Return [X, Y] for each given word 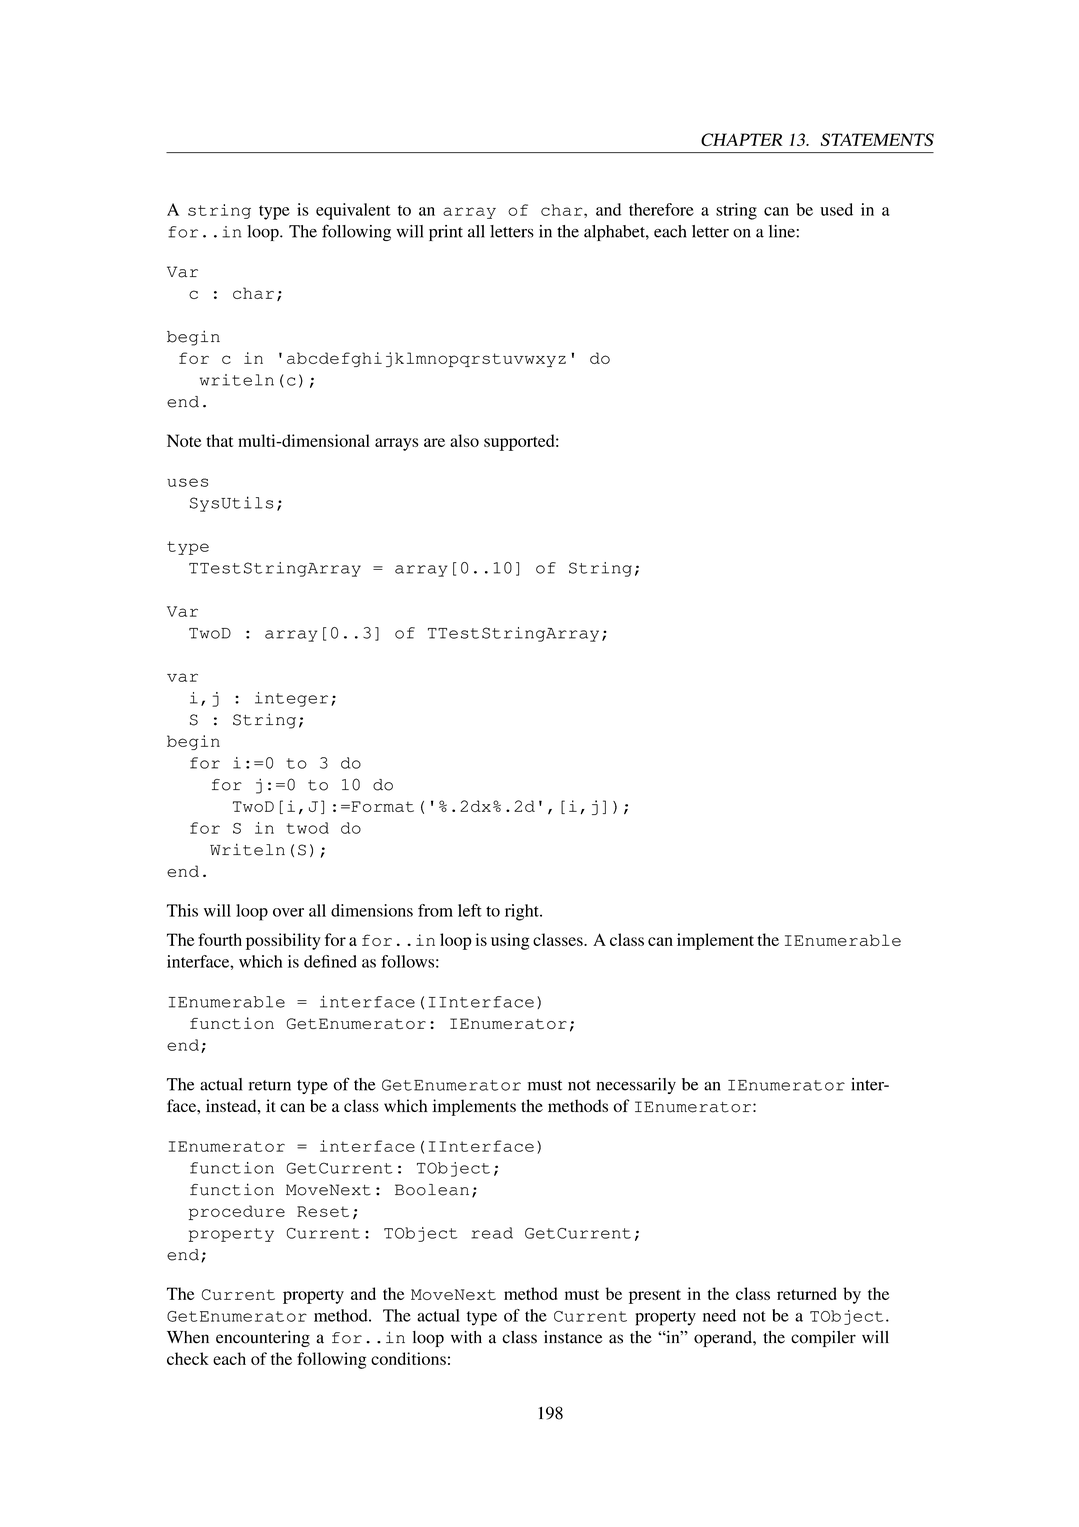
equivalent [353, 211]
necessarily [636, 1086]
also [464, 440]
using [510, 941]
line [782, 231]
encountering [263, 1338]
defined [330, 961]
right [523, 912]
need [719, 1315]
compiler [823, 1338]
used [836, 209]
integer [291, 699]
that [220, 440]
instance [573, 1337]
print [446, 233]
